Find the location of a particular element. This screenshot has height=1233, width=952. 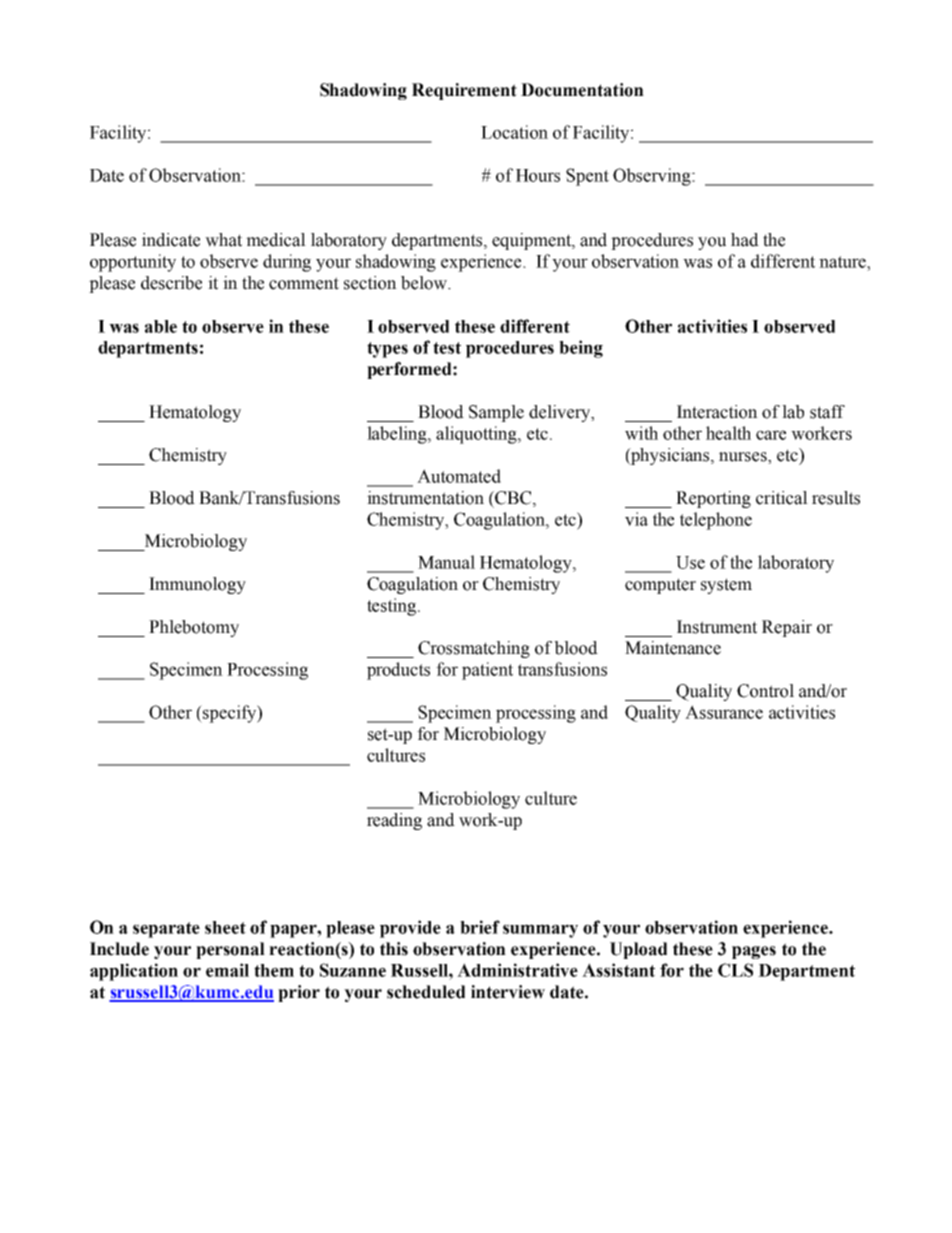

nature is located at coordinates (843, 262).
